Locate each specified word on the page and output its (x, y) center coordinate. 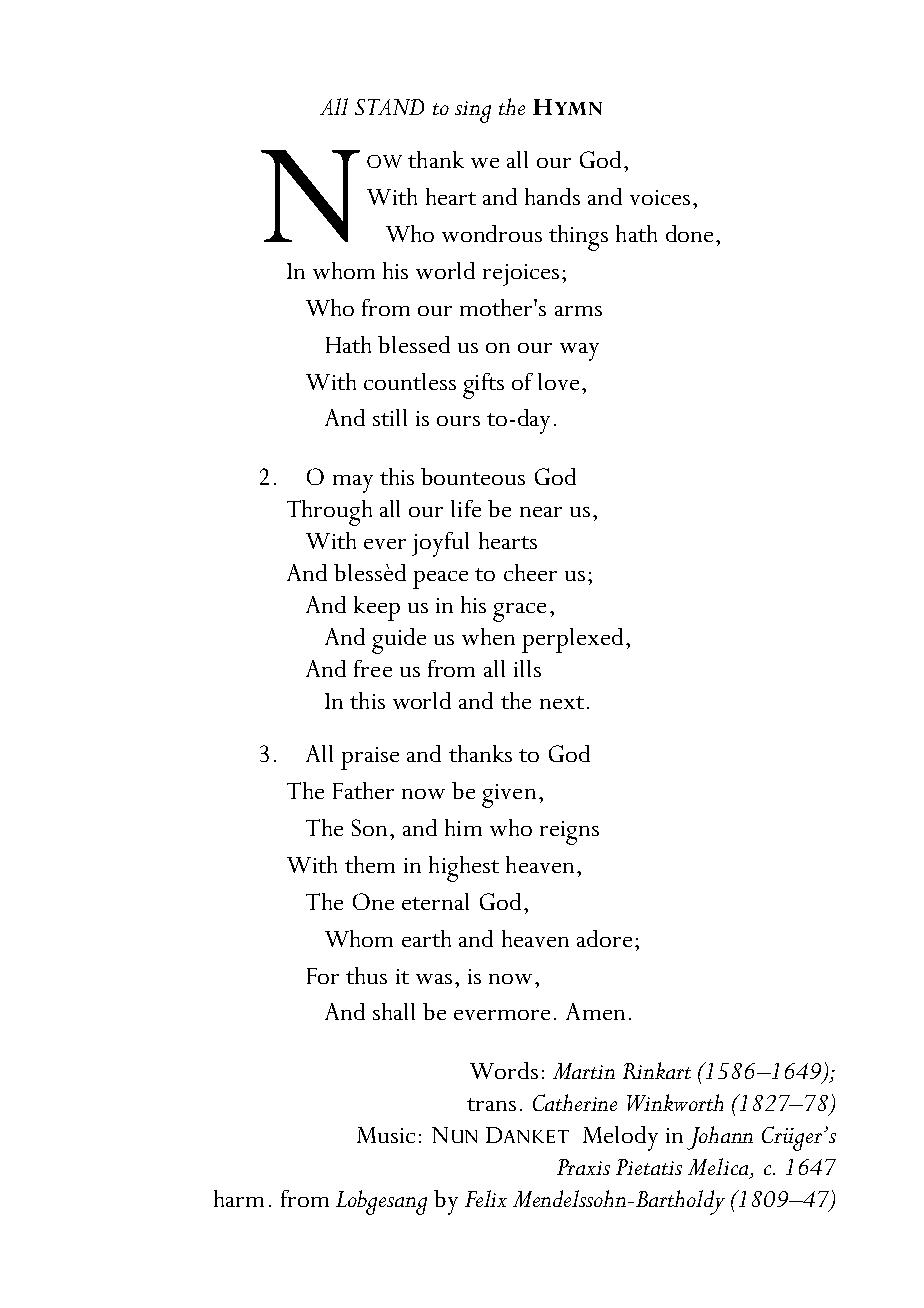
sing (473, 112)
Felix (486, 1198)
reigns (569, 833)
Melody (620, 1138)
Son (369, 827)
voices (660, 197)
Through (329, 513)
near (541, 512)
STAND (389, 107)
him (463, 827)
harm (239, 1198)
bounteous (473, 476)
